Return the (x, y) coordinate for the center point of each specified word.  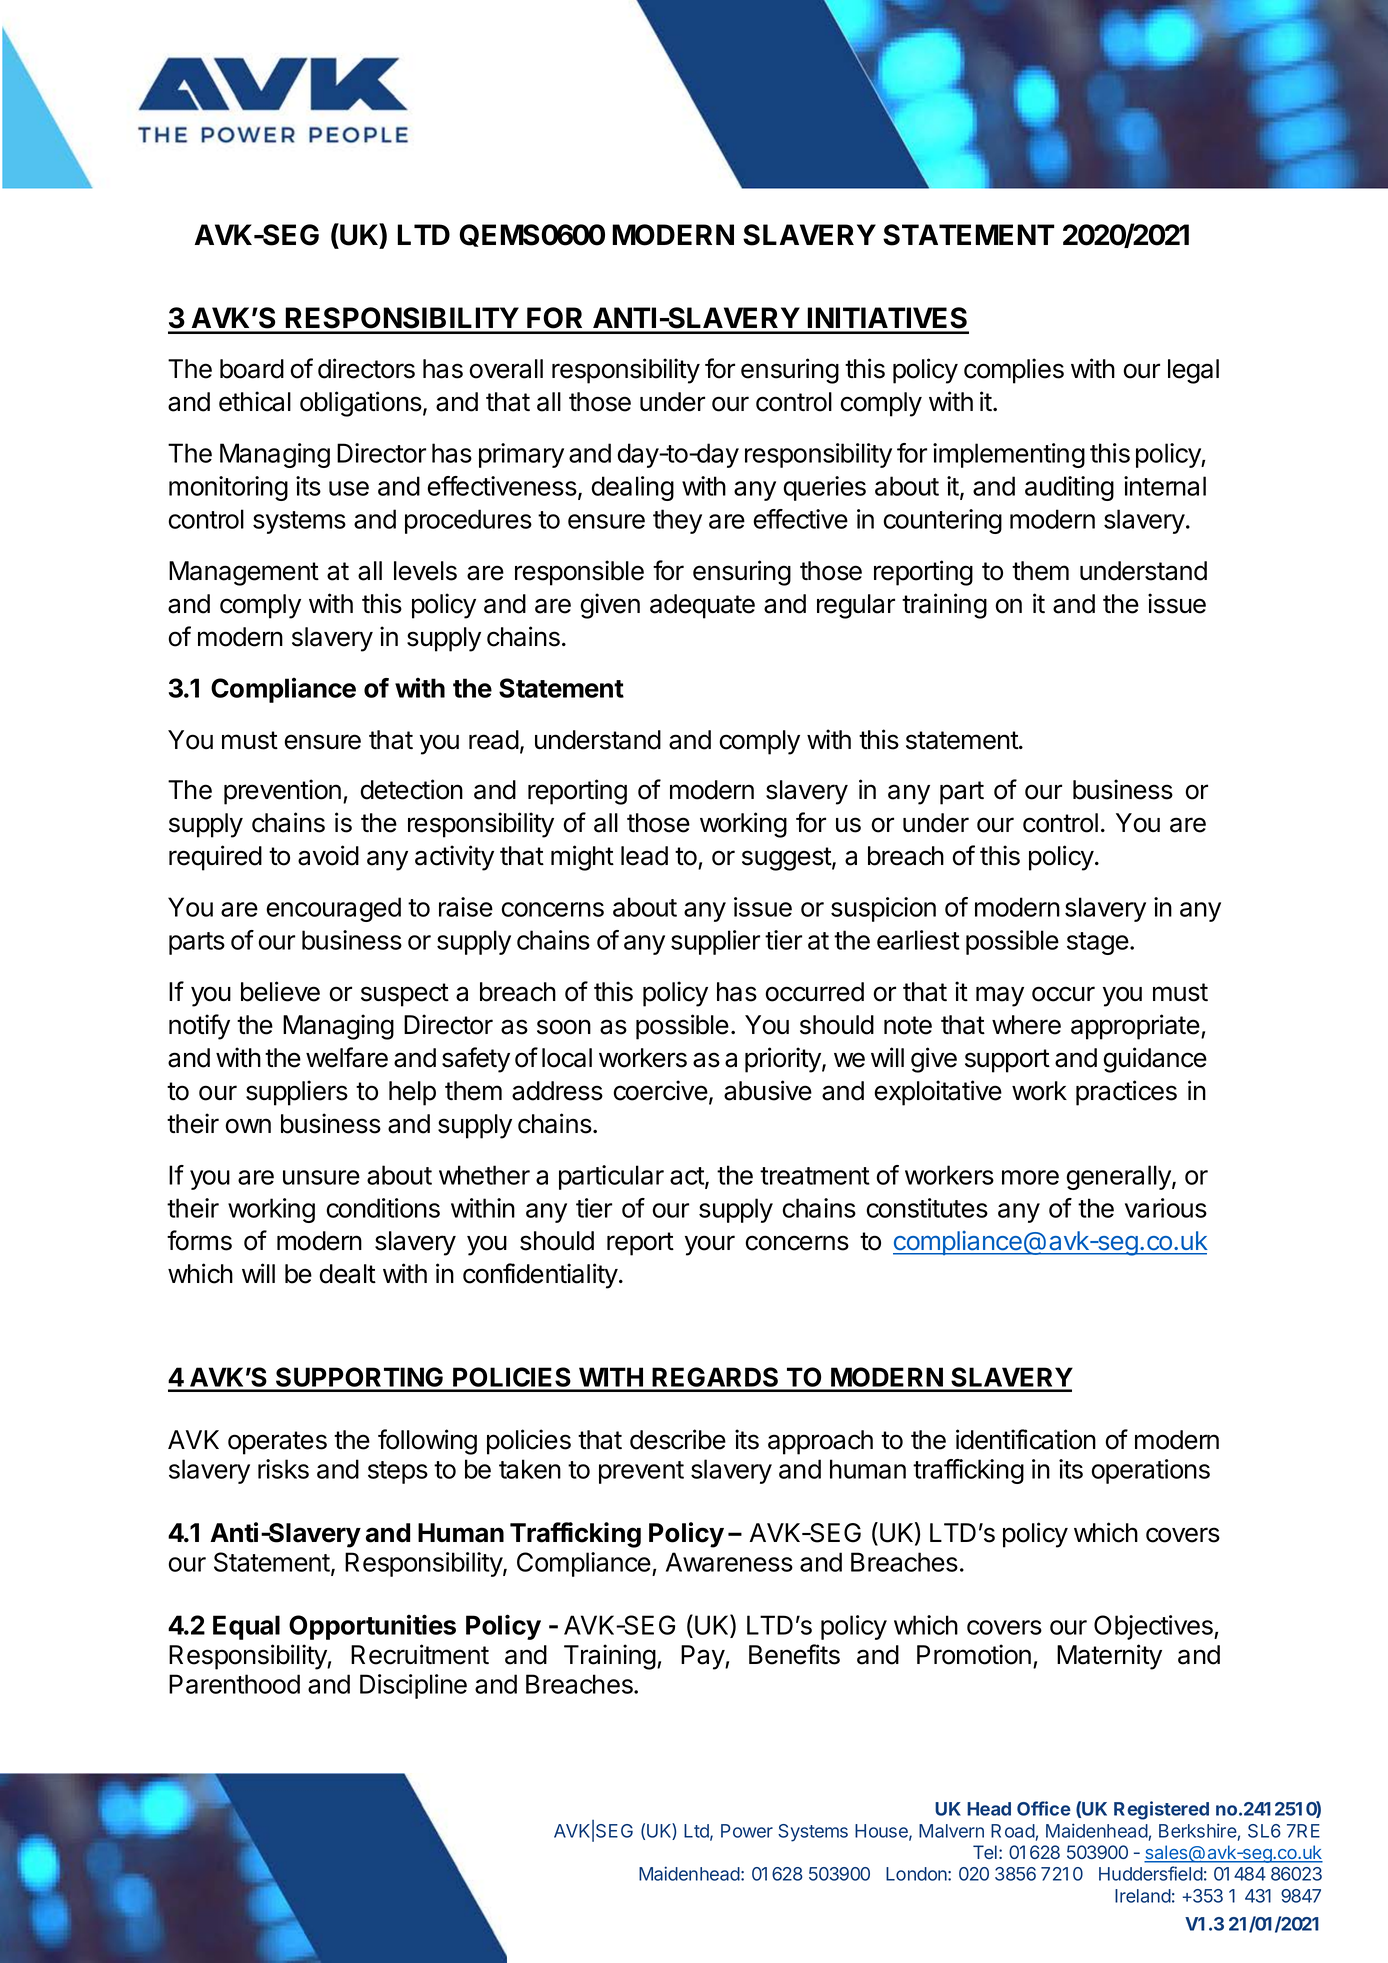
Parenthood (234, 1684)
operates (277, 1443)
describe (678, 1439)
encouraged (333, 909)
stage (1098, 943)
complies (1014, 371)
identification (1026, 1439)
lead (644, 856)
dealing (632, 488)
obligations (361, 404)
